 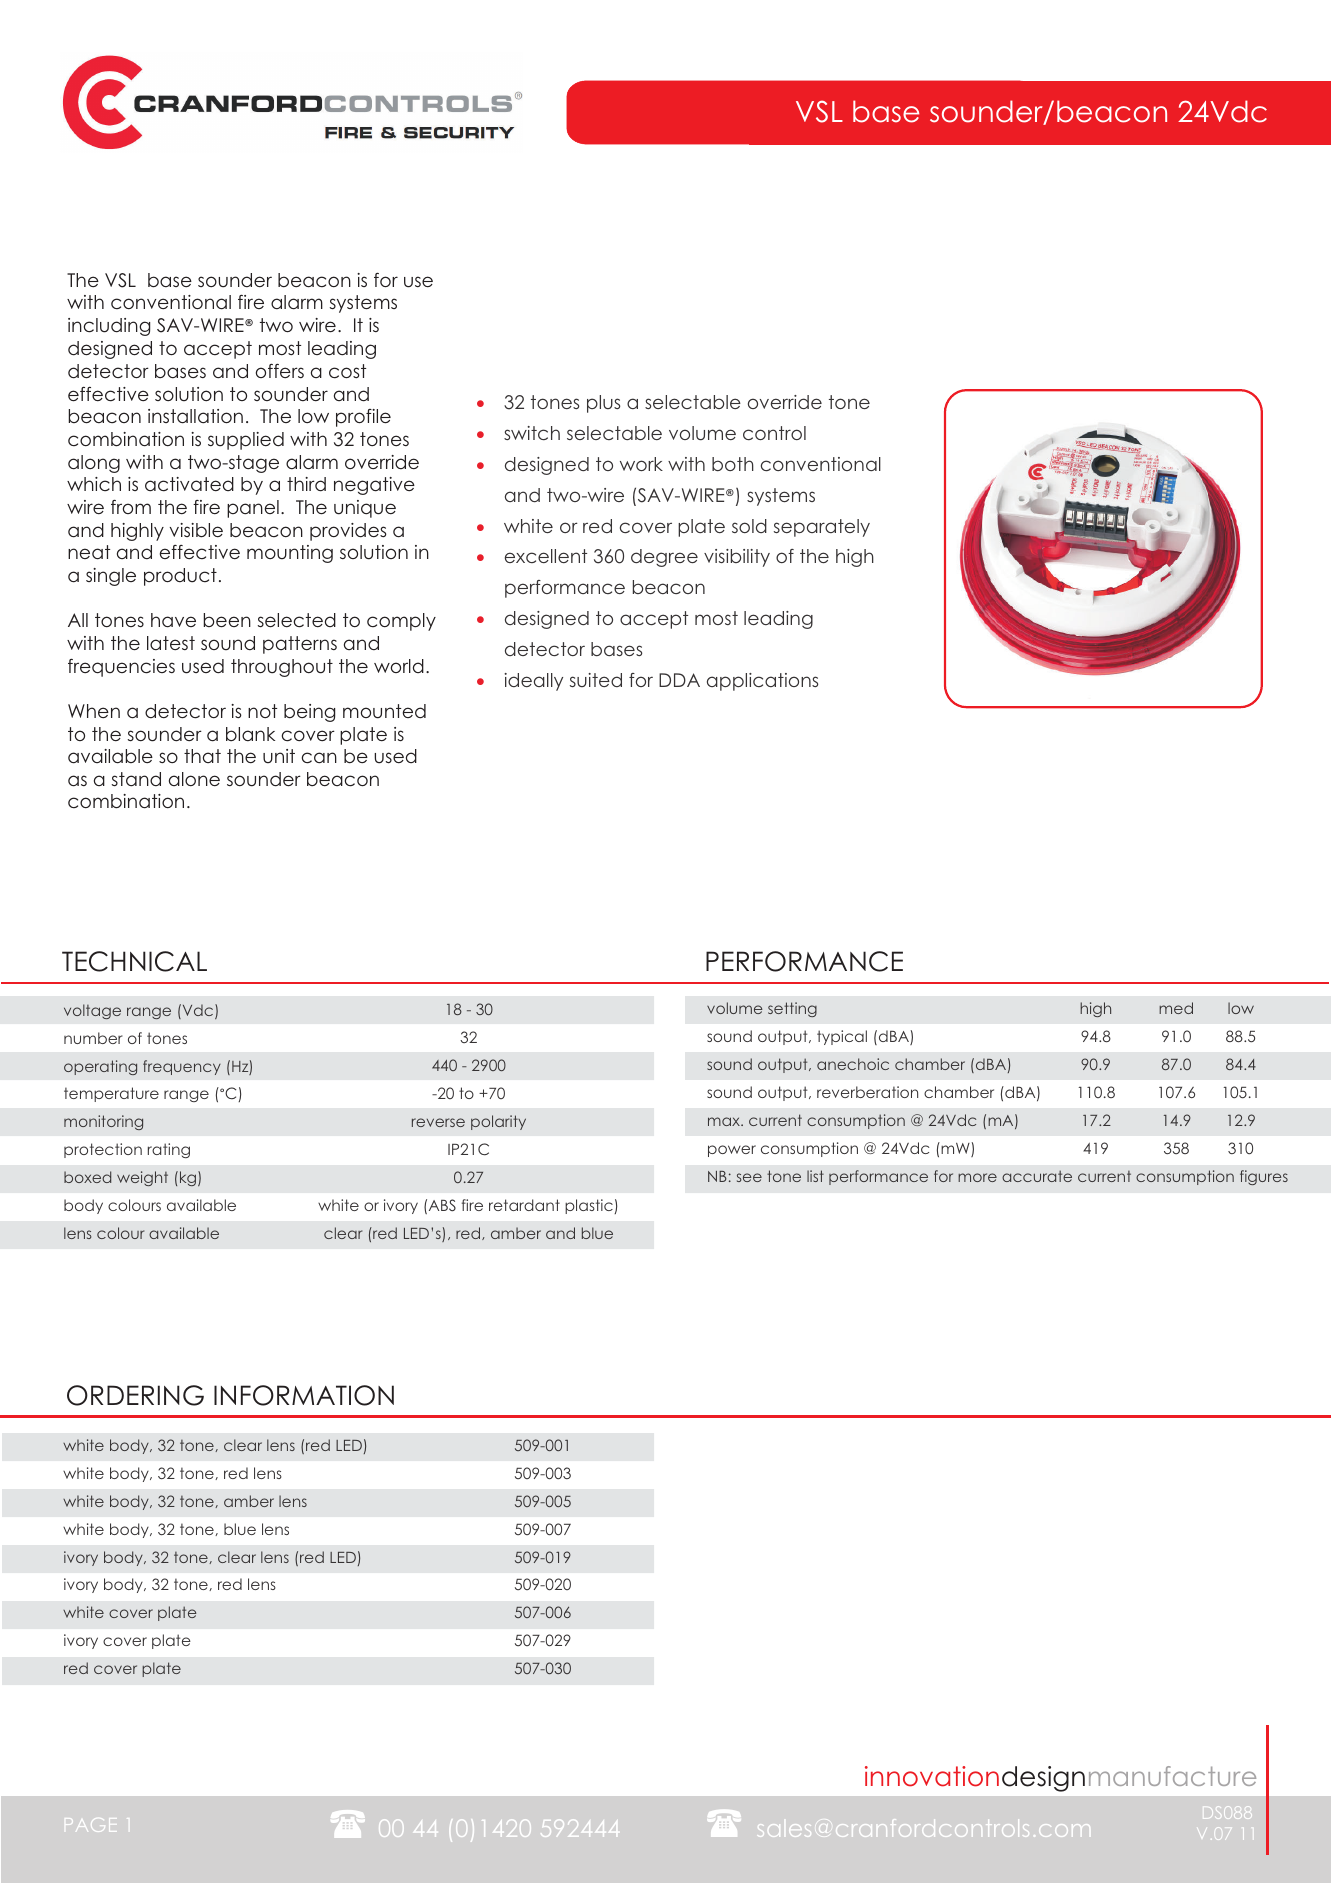 I want to click on setting, so click(x=792, y=1009).
